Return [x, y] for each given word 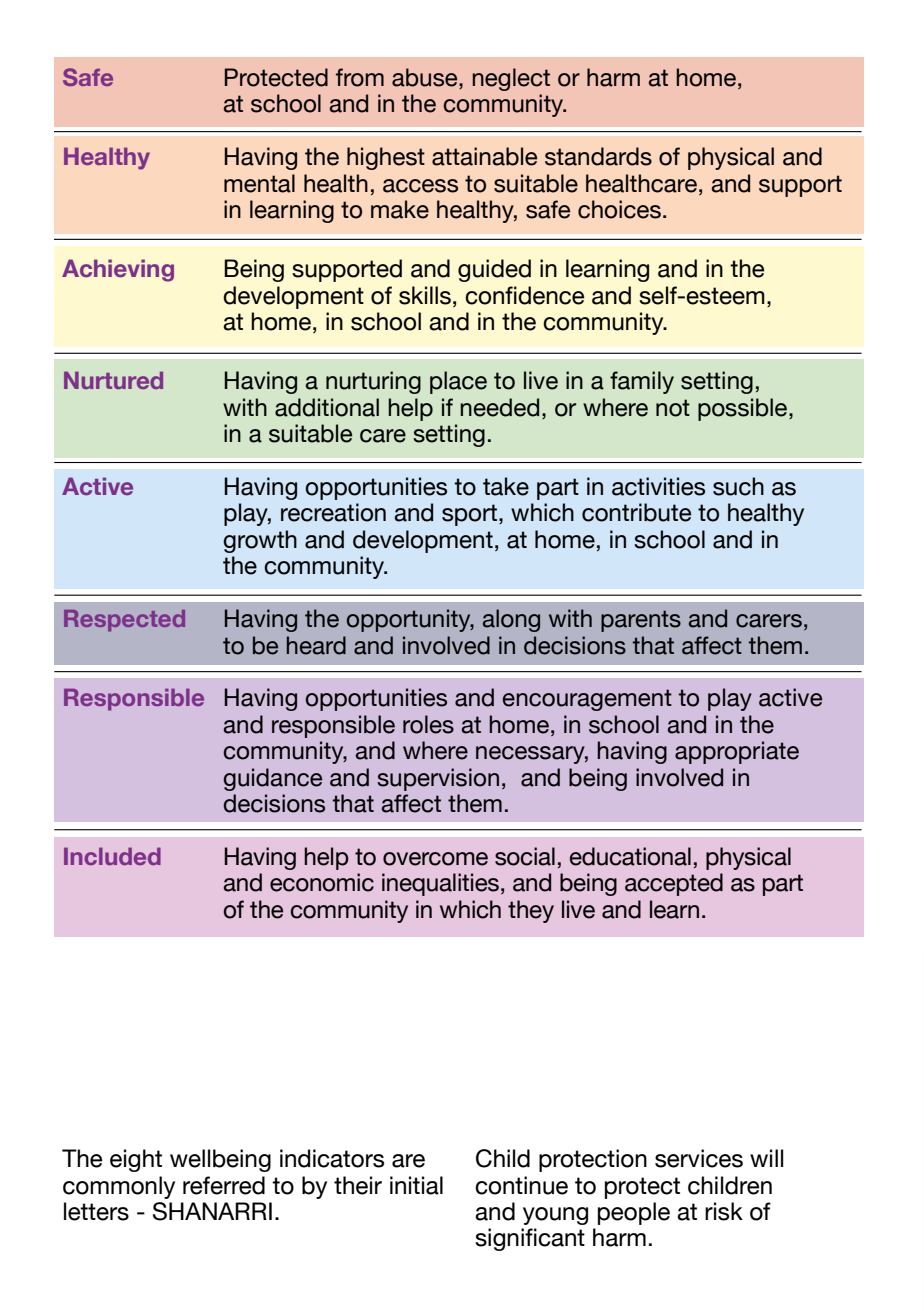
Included [112, 856]
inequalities [440, 884]
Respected [124, 621]
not [673, 408]
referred [224, 1185]
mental [259, 183]
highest [386, 158]
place [458, 382]
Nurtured [113, 380]
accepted [674, 884]
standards [598, 156]
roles [428, 724]
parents [641, 621]
